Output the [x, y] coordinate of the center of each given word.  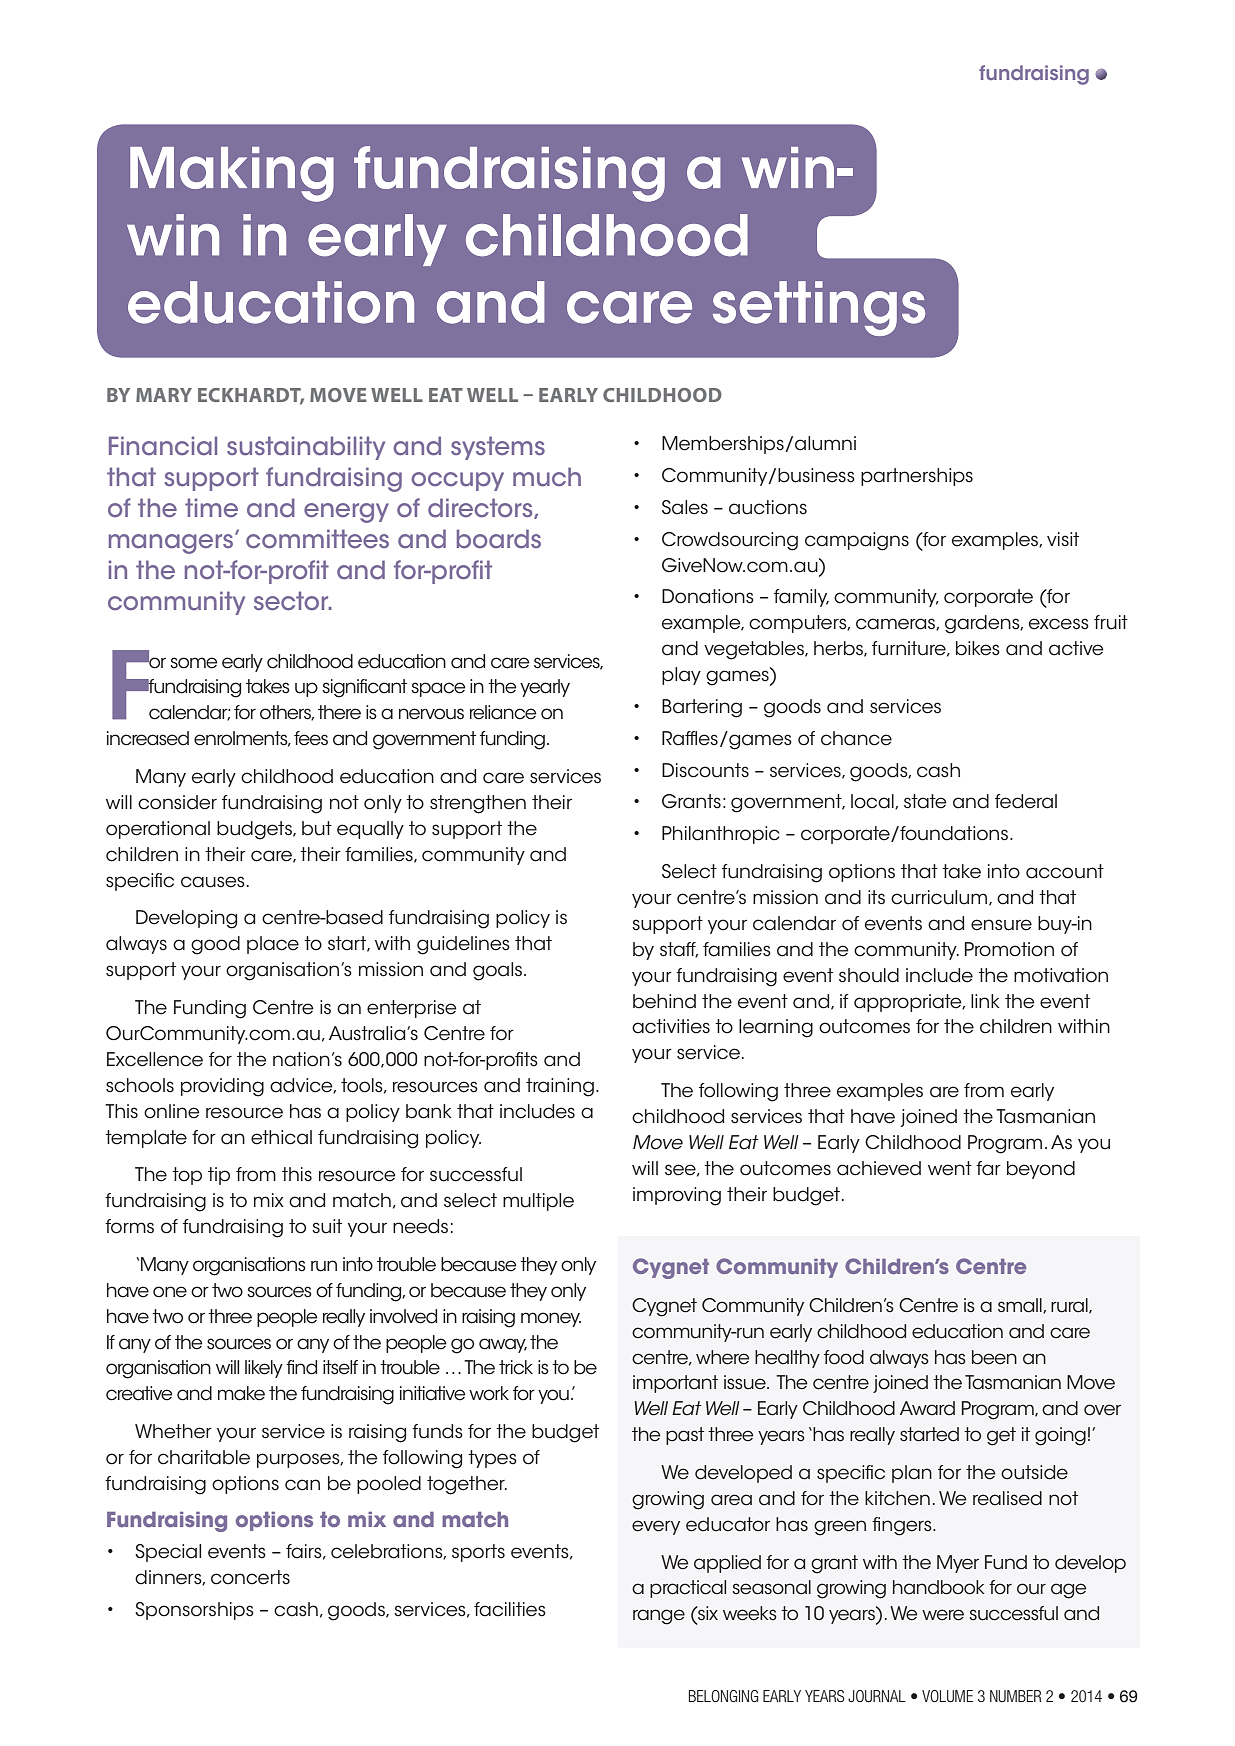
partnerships [917, 477]
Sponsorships [194, 1611]
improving [677, 1196]
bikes [978, 648]
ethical [281, 1137]
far [988, 1168]
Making [232, 174]
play [681, 676]
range [659, 1617]
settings [819, 308]
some [193, 663]
